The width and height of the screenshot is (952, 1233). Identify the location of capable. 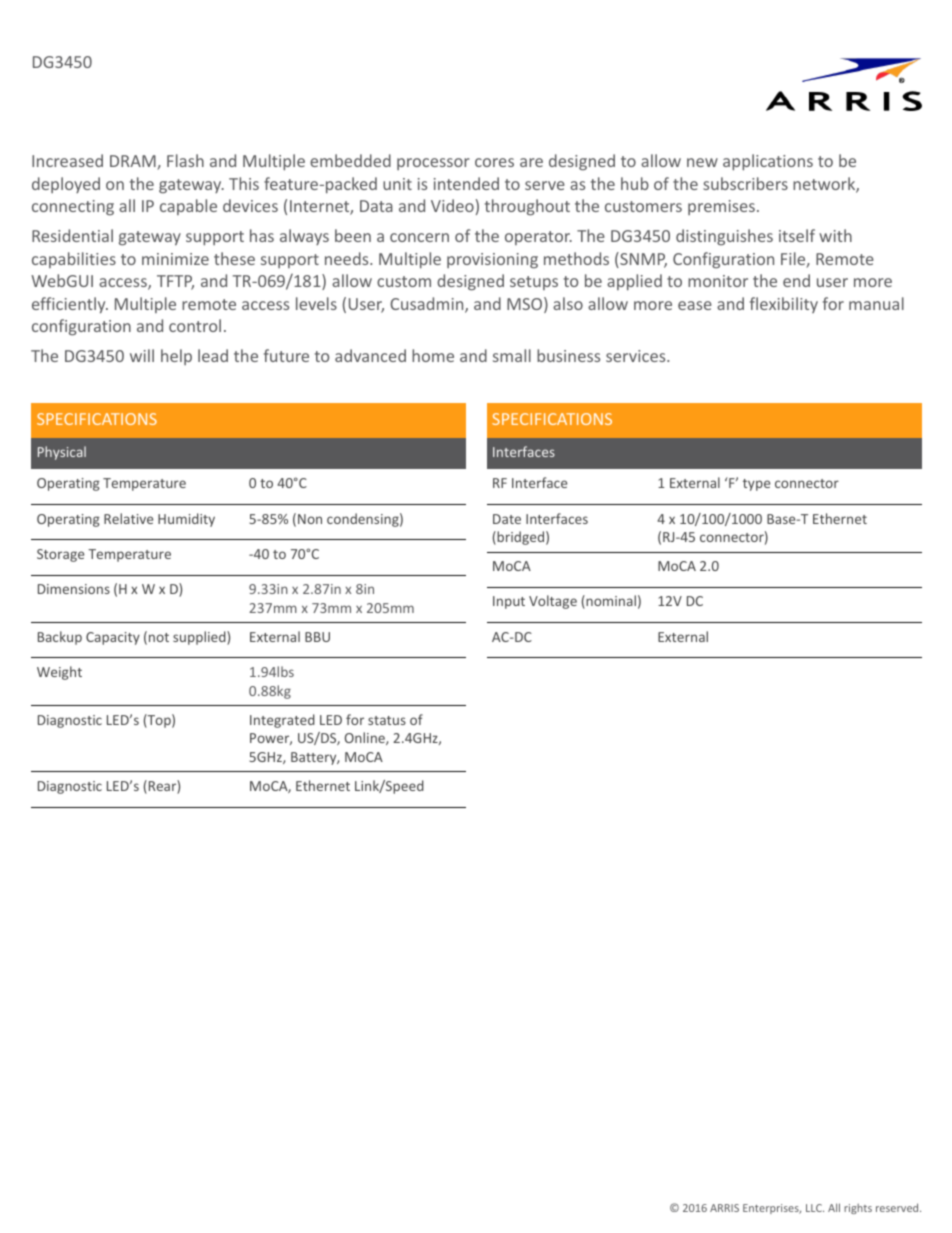
(188, 207).
